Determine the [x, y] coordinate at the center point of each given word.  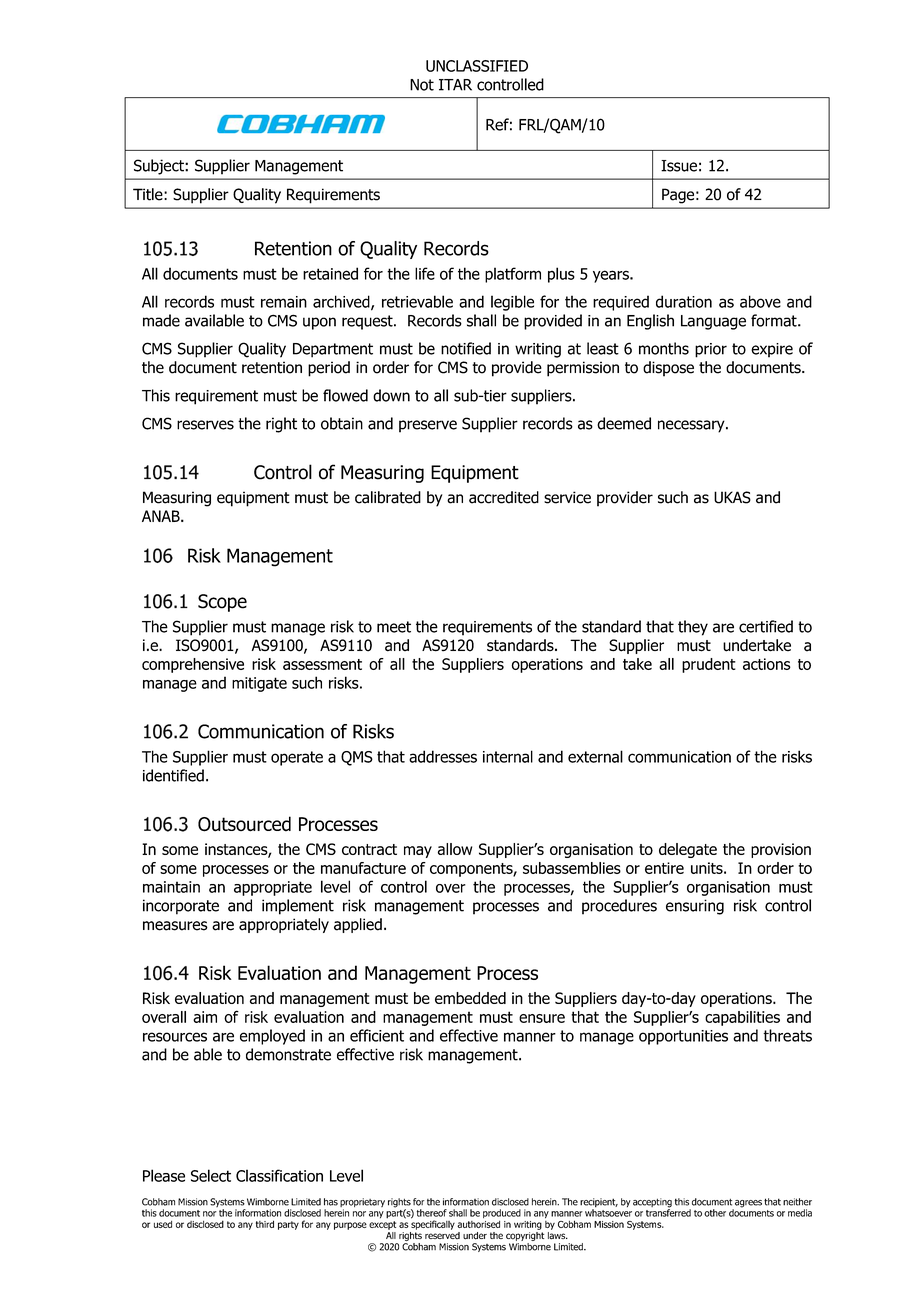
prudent [709, 665]
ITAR [455, 85]
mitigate [259, 684]
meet [394, 627]
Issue [679, 166]
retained [330, 273]
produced [502, 1213]
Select [211, 1175]
